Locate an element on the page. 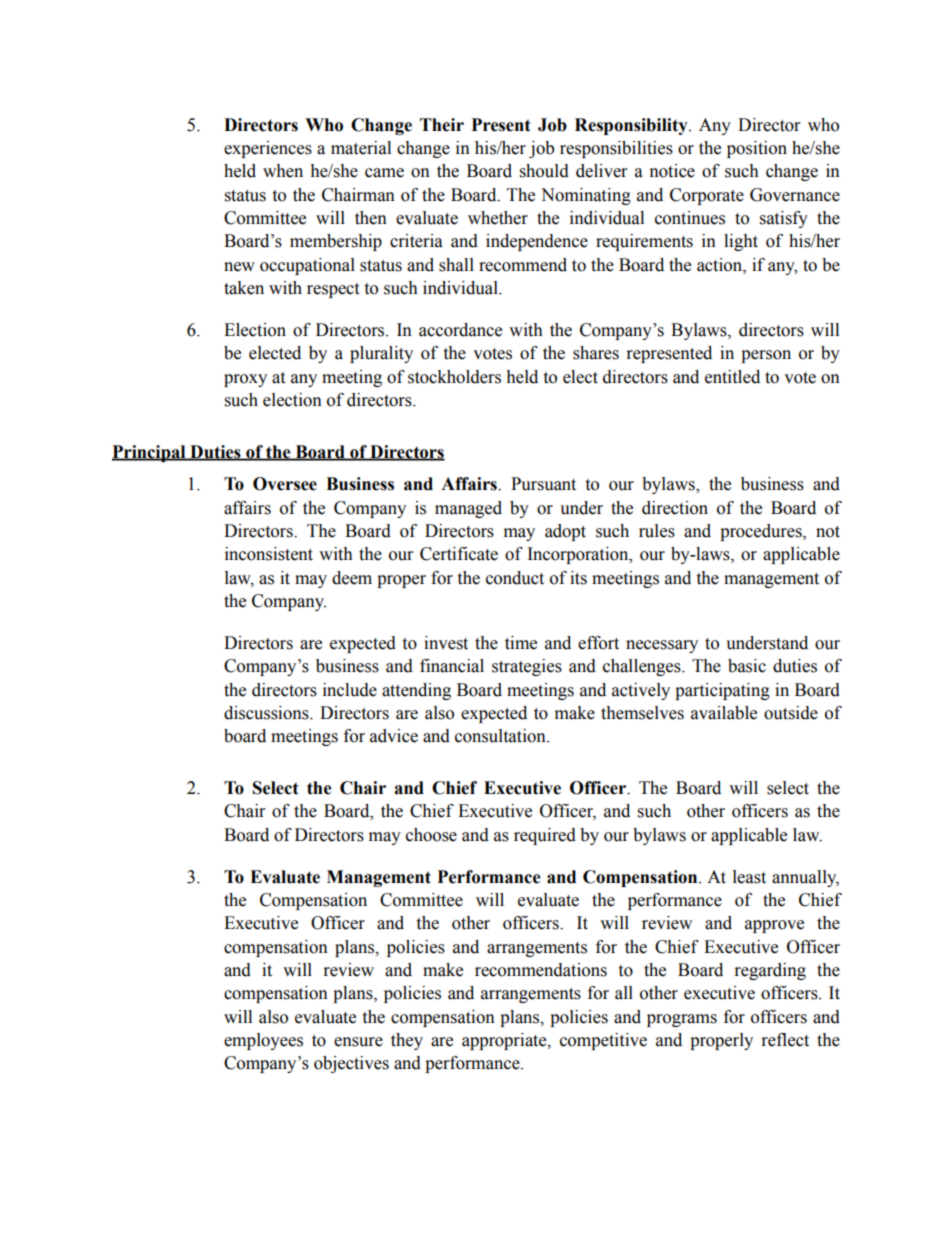 The width and height of the page is (952, 1233). position is located at coordinates (757, 149).
